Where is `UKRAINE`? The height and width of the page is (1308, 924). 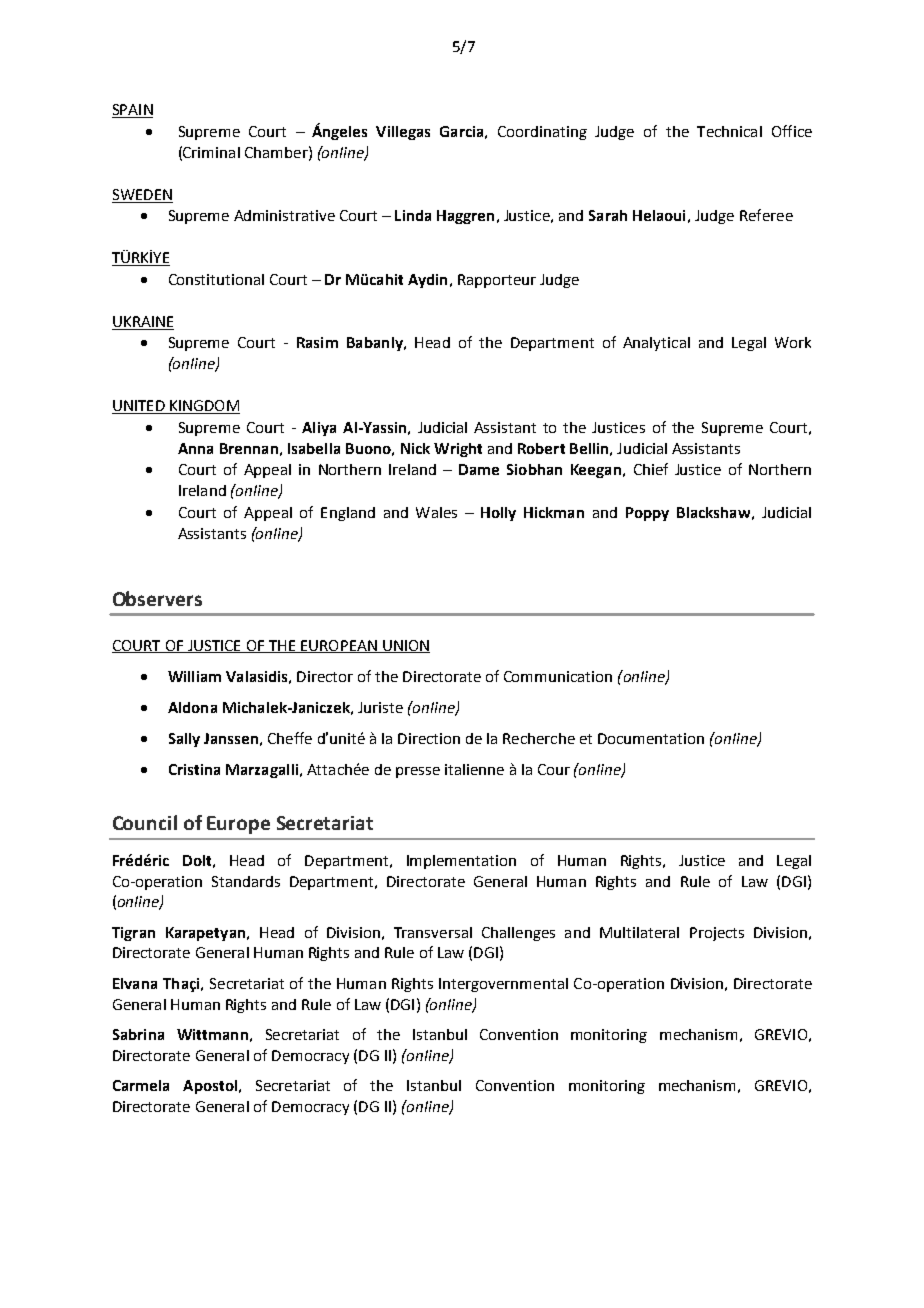
UKRAINE is located at coordinates (143, 321).
